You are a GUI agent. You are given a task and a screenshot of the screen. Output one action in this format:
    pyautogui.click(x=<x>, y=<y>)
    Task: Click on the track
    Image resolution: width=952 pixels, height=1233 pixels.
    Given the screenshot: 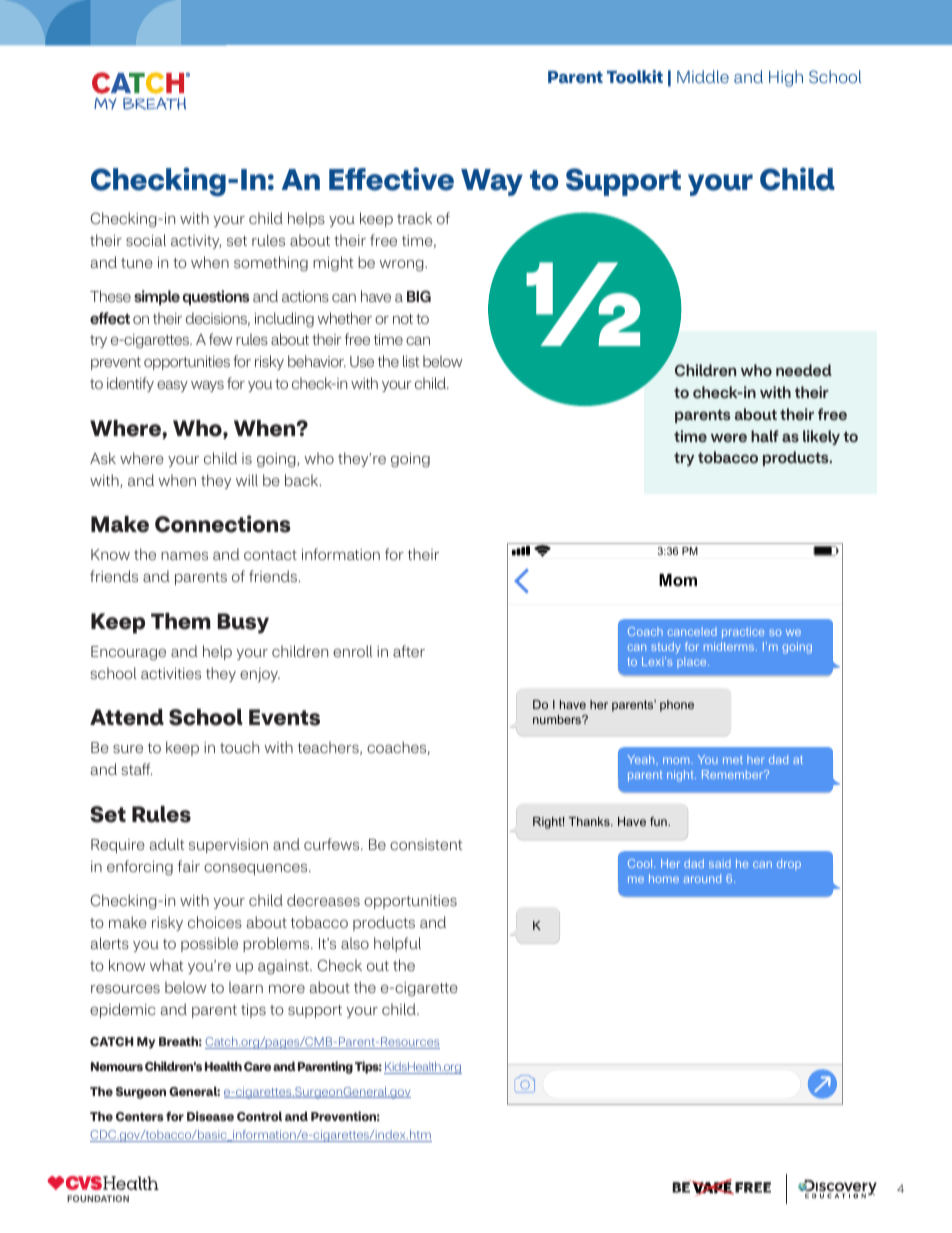 What is the action you would take?
    pyautogui.click(x=414, y=218)
